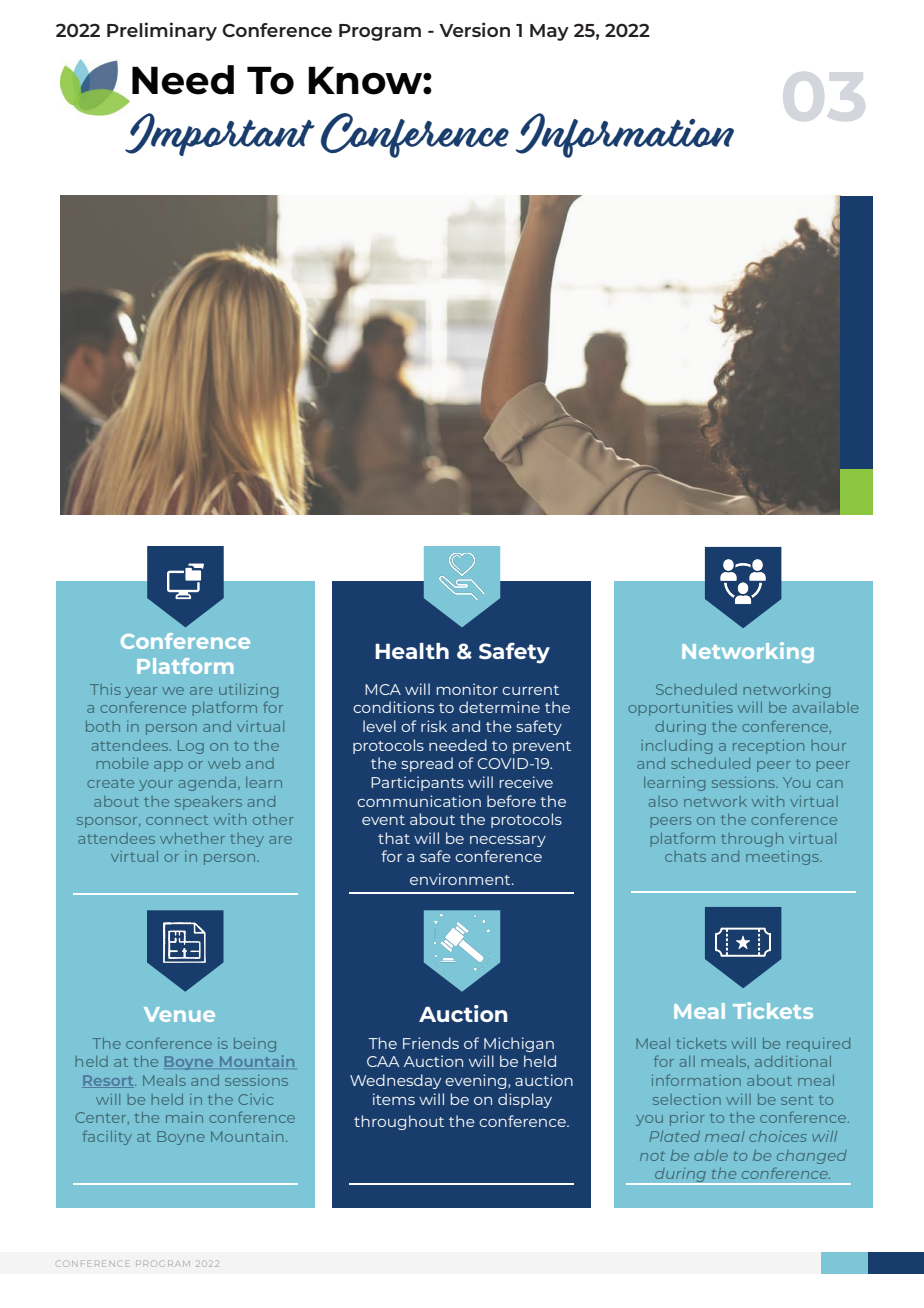 The image size is (924, 1308). I want to click on spread, so click(427, 764).
